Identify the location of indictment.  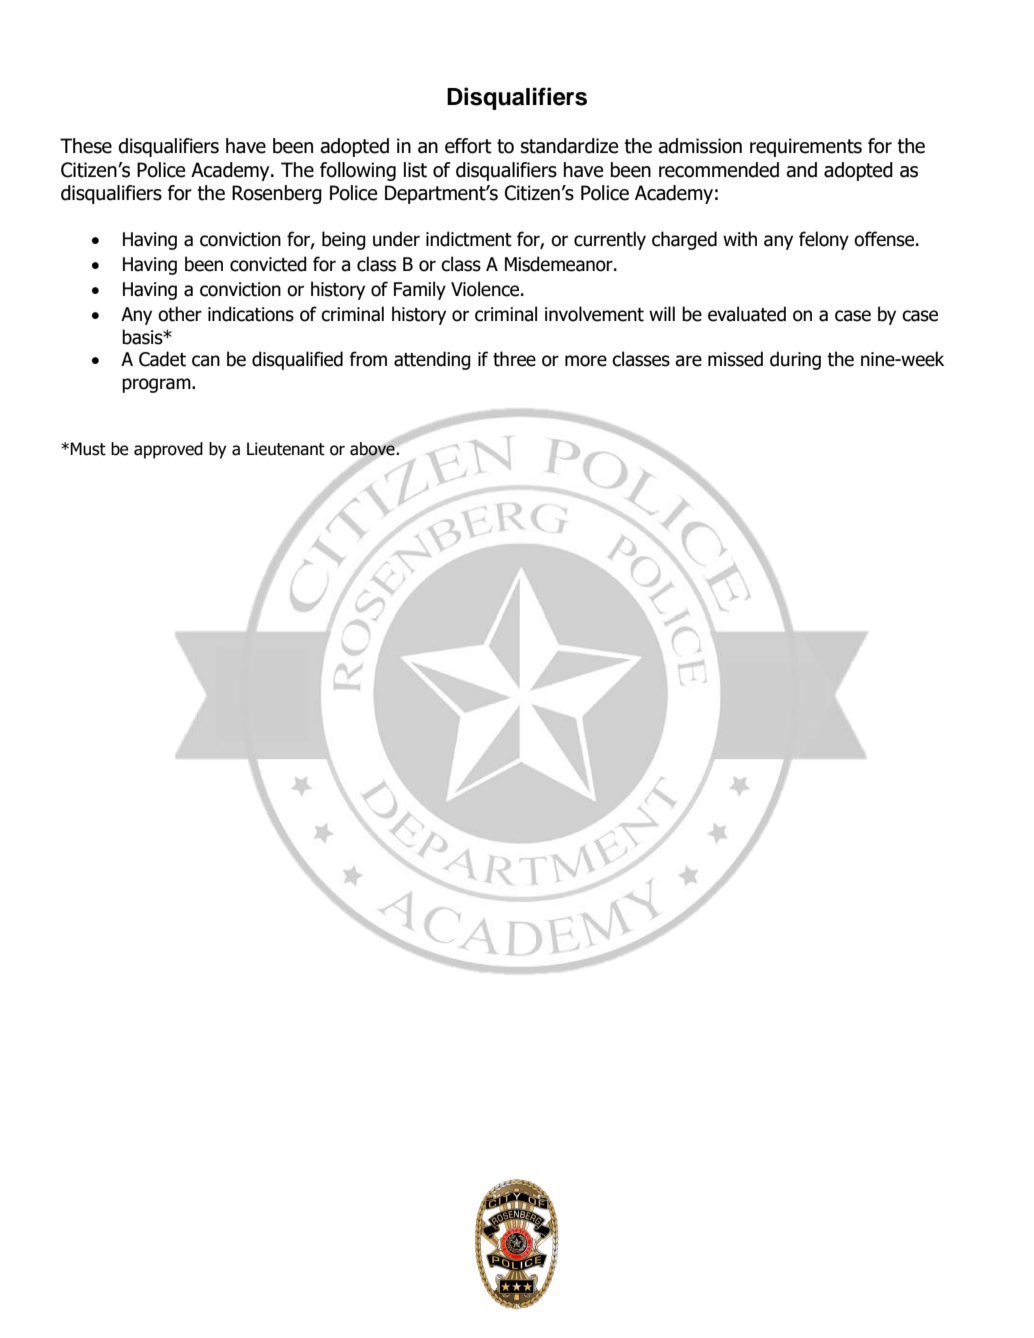
(469, 239).
